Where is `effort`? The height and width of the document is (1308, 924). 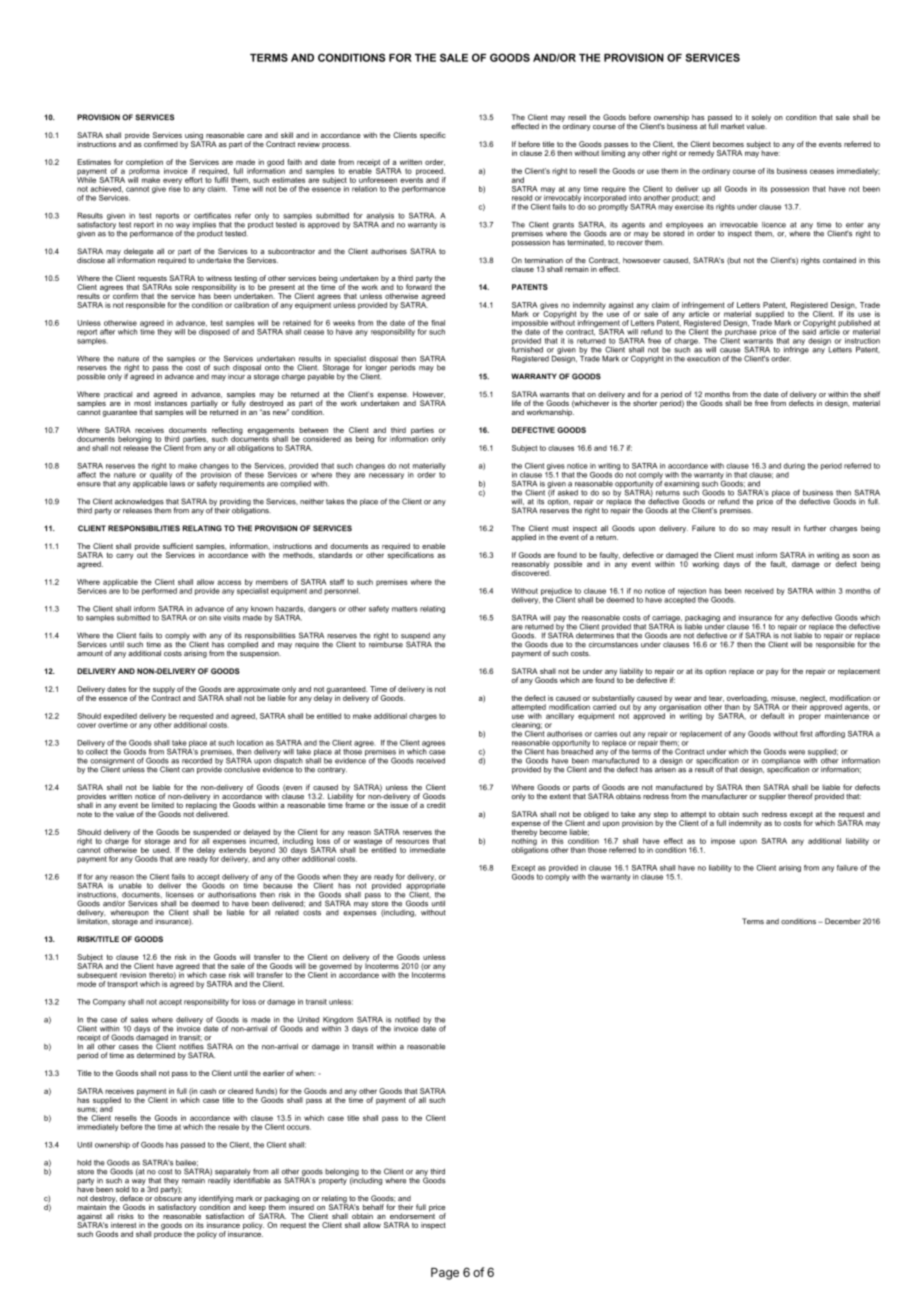
effort is located at coordinates (194, 180).
